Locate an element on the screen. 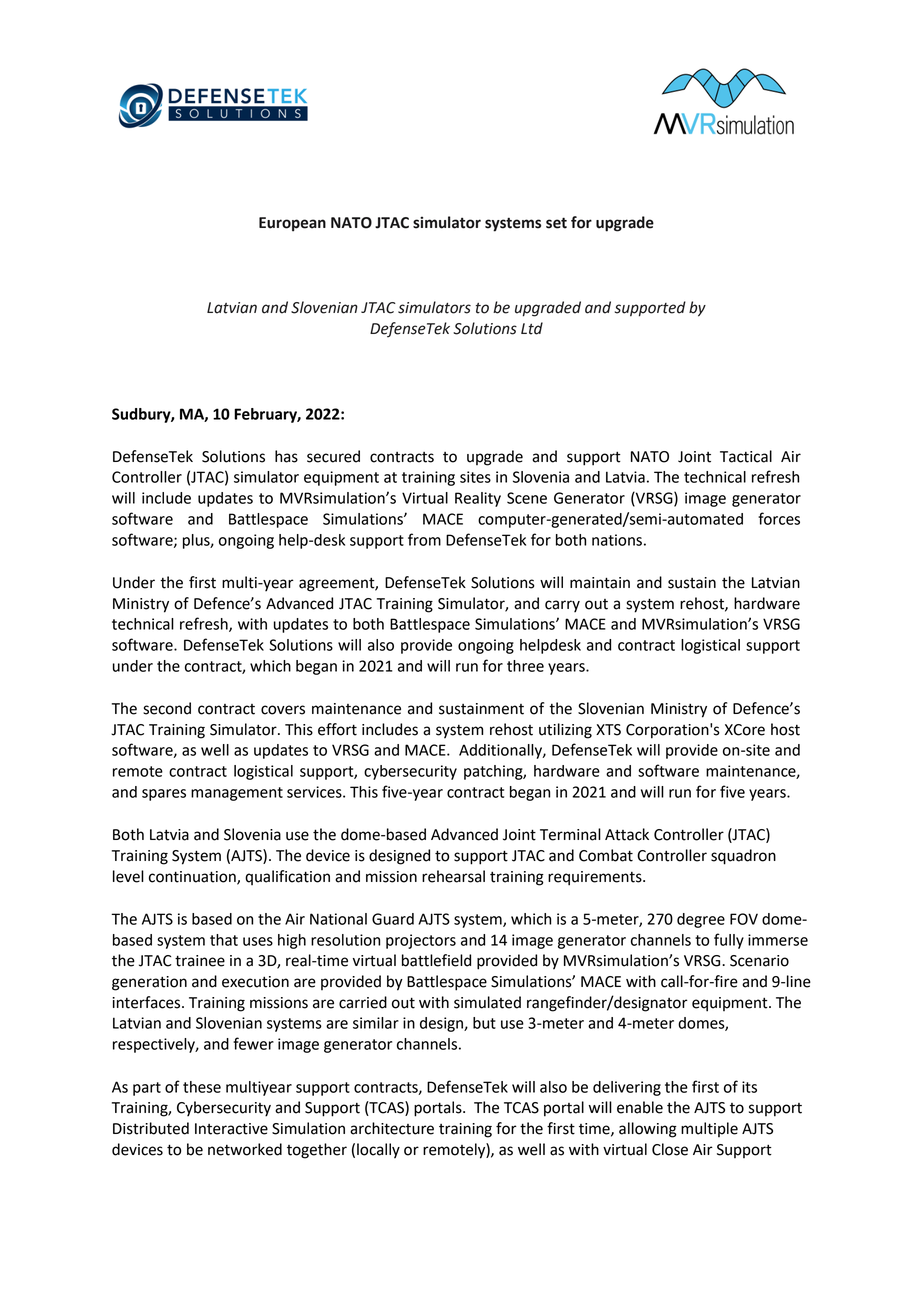 The image size is (924, 1308). has is located at coordinates (286, 456).
